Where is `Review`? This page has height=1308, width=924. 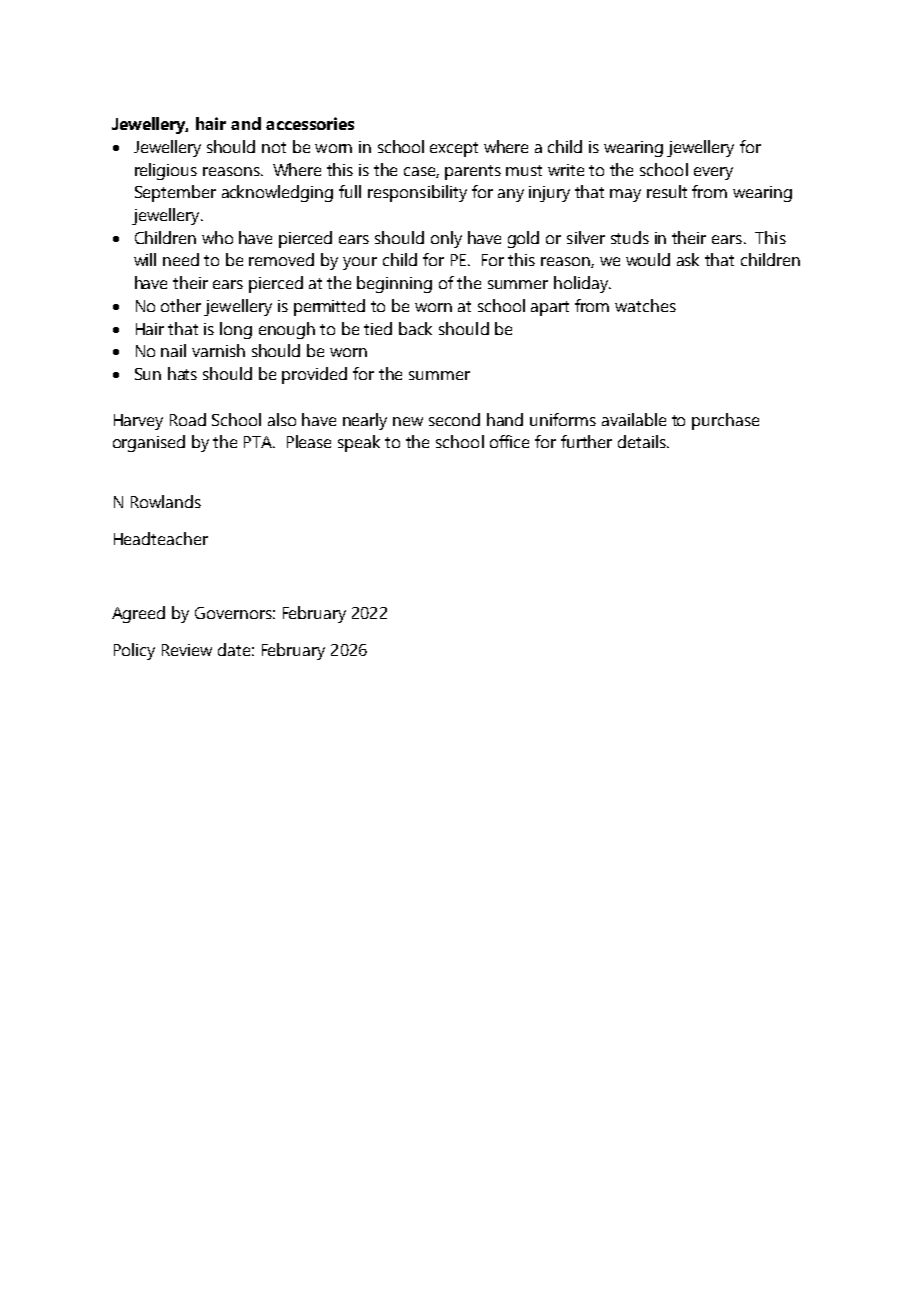
Review is located at coordinates (187, 650).
